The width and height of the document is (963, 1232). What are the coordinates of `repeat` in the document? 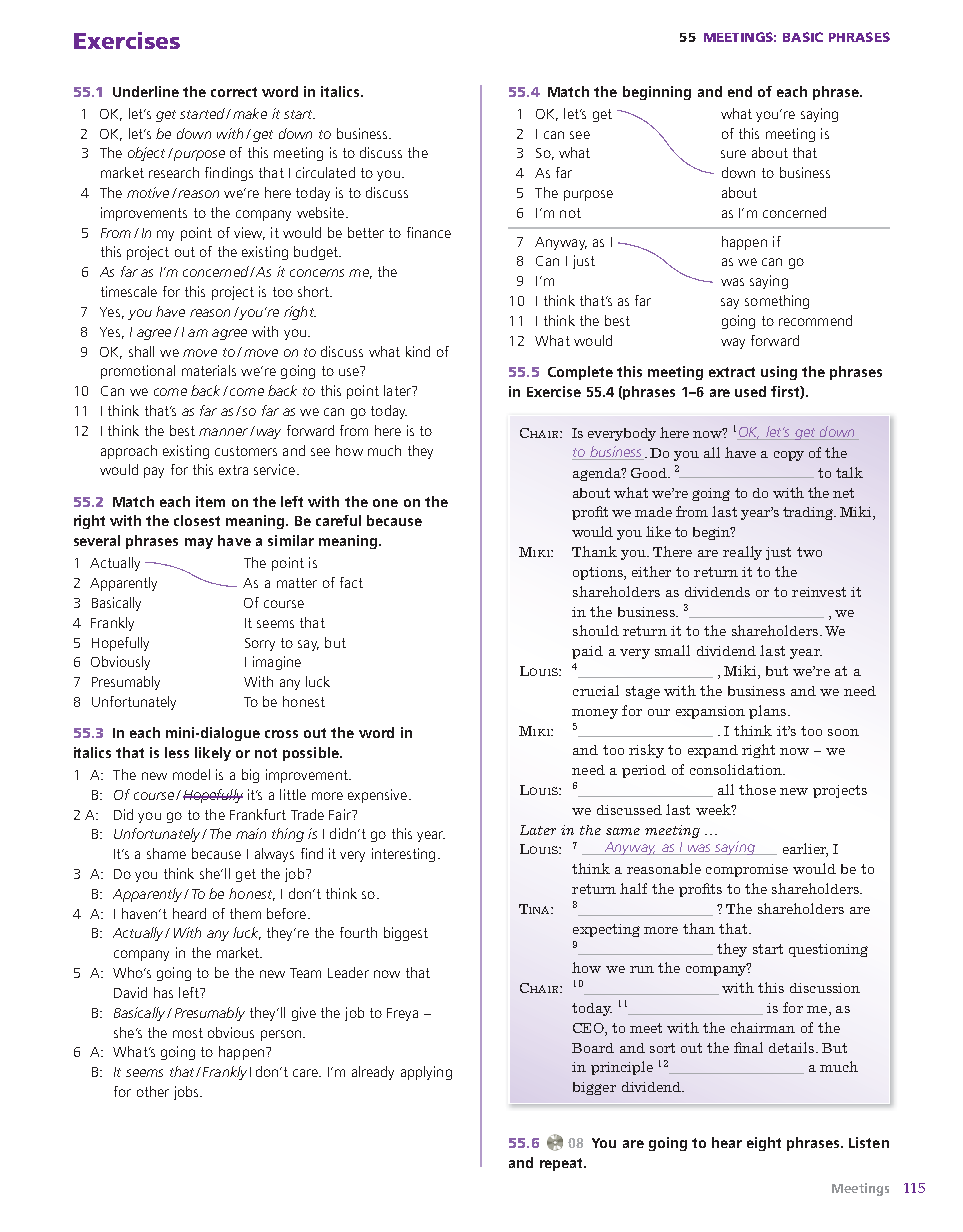 It's located at (563, 1164).
